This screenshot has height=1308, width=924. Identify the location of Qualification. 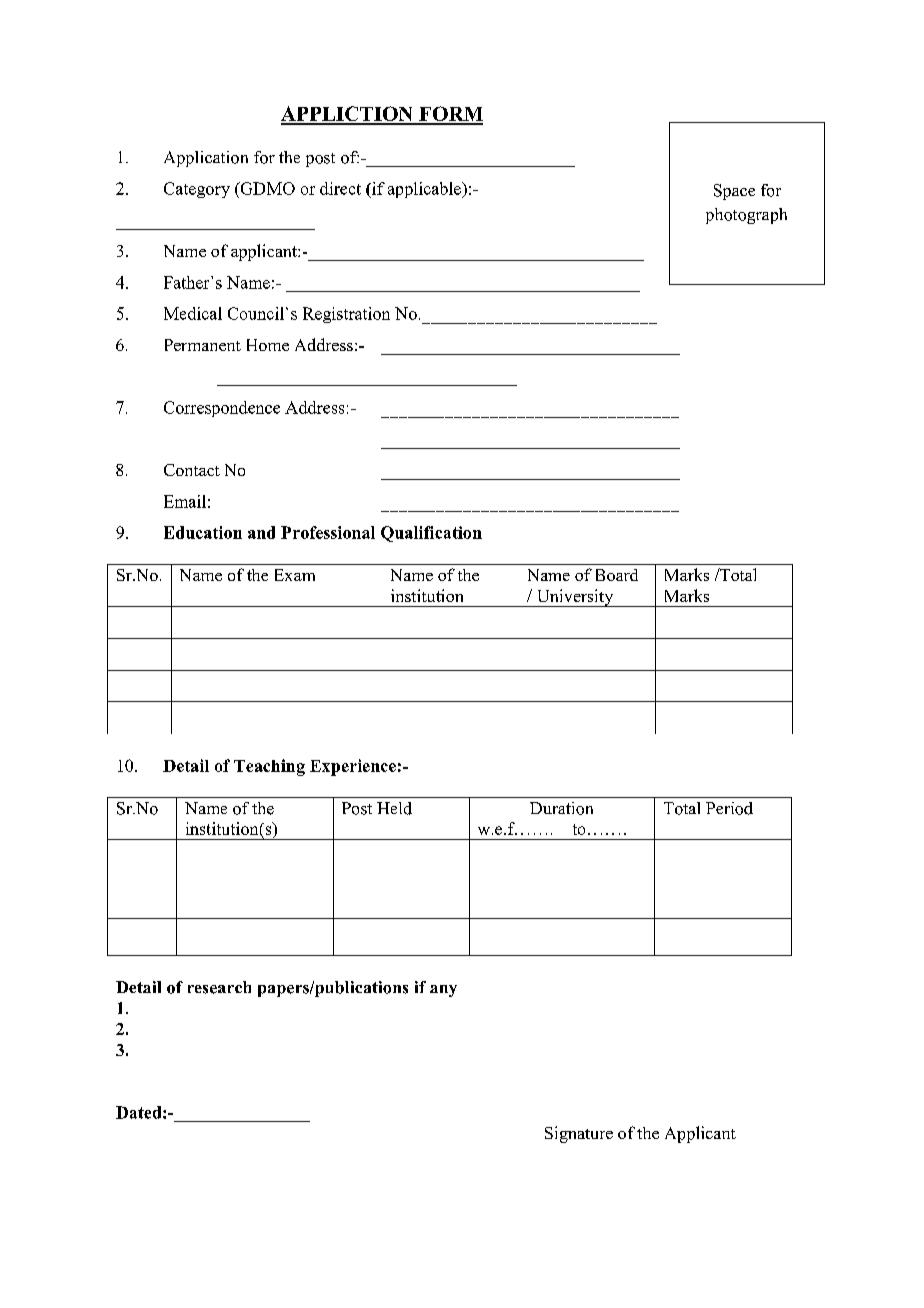
(431, 534).
